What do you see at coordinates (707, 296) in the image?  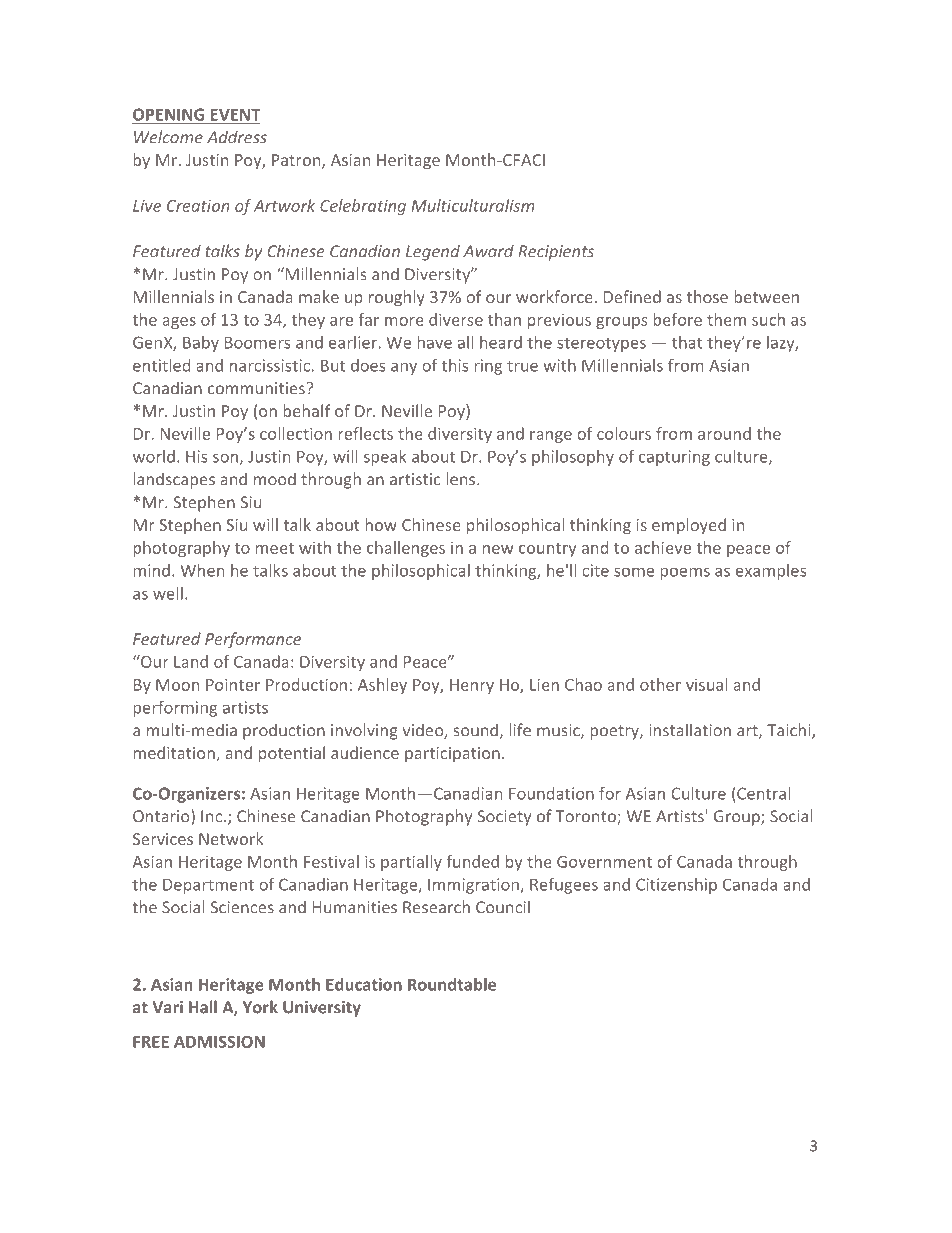 I see `those` at bounding box center [707, 296].
